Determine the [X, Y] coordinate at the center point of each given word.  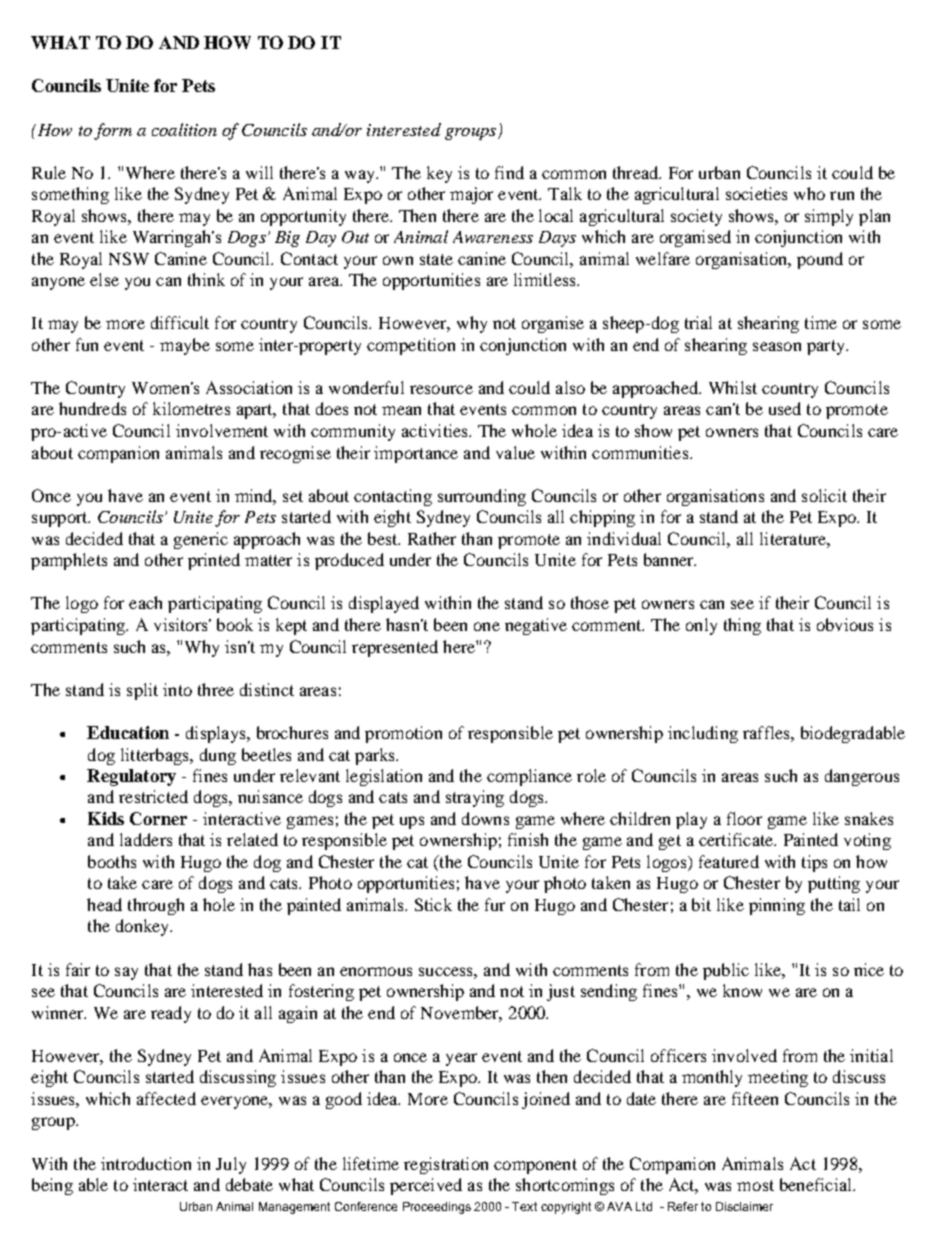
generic [201, 540]
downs [485, 818]
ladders [146, 839]
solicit [824, 495]
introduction [146, 1163]
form [113, 131]
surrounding [482, 497]
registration [446, 1165]
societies [756, 193]
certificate [737, 839]
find [509, 172]
